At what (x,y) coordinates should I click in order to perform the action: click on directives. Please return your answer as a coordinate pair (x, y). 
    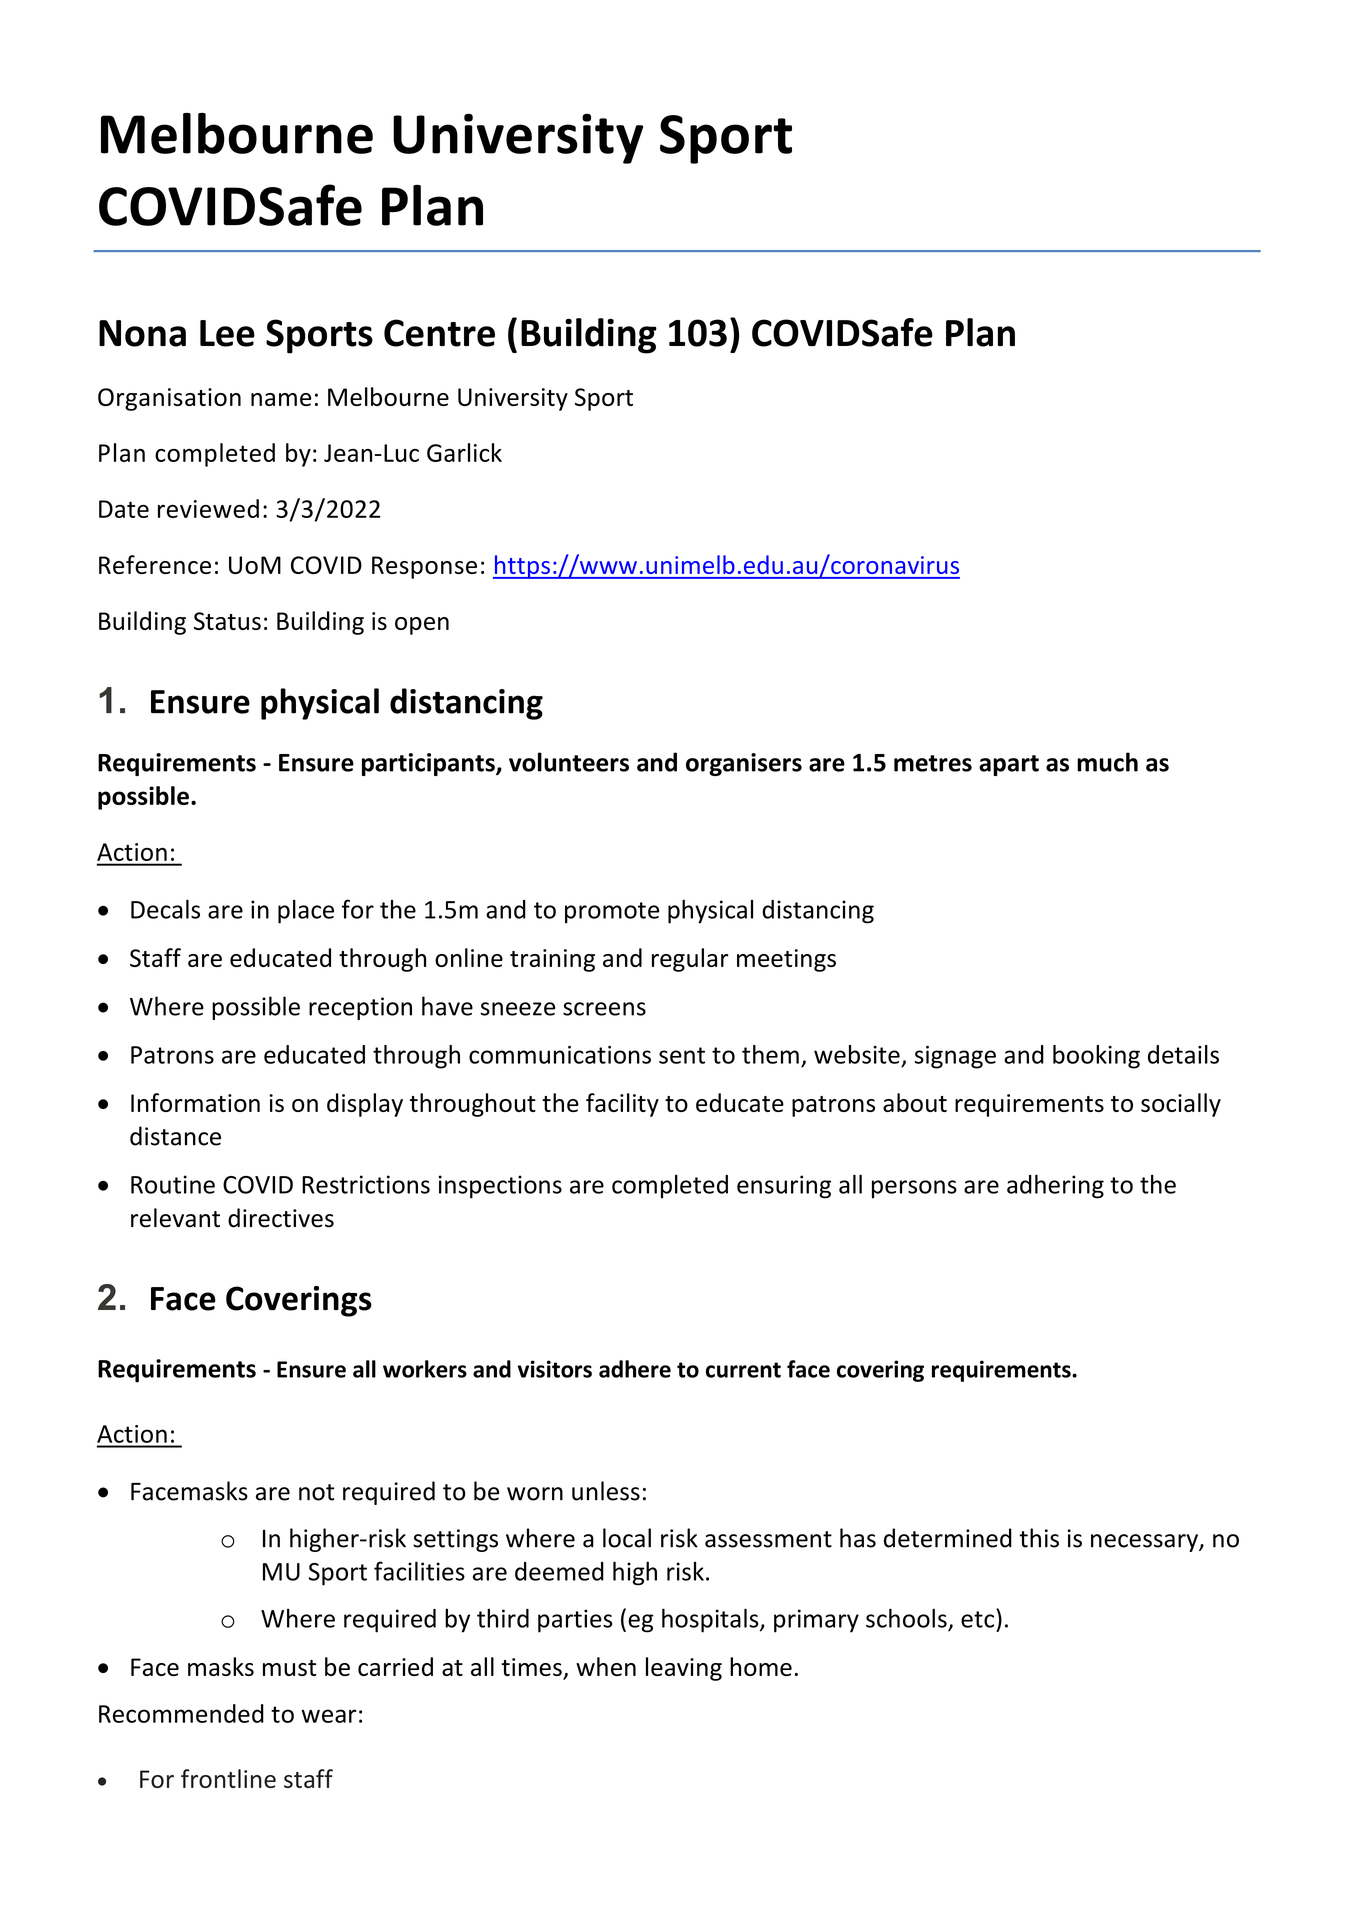
    Looking at the image, I should click on (281, 1218).
